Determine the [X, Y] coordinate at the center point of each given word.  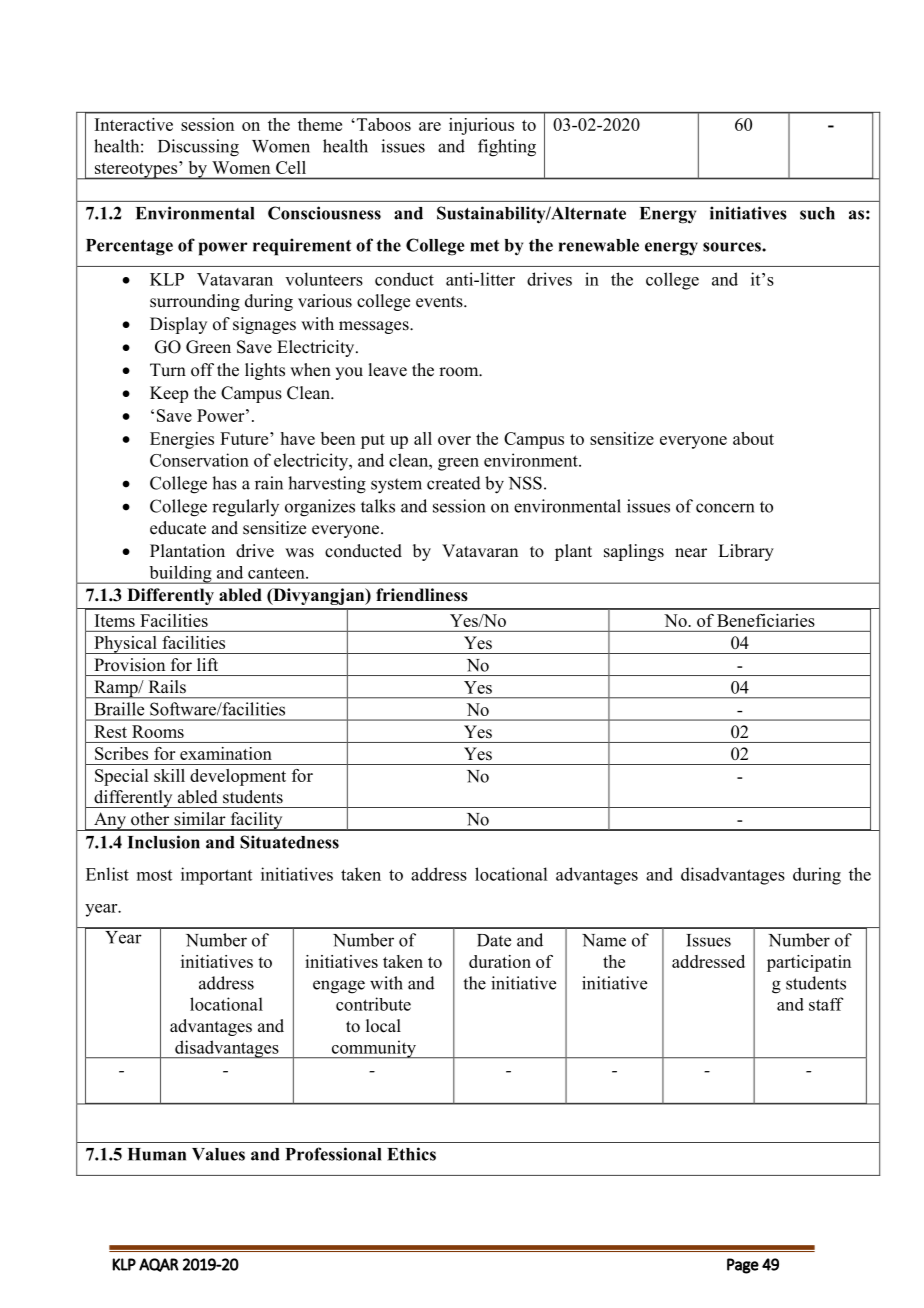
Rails [167, 686]
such [817, 213]
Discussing [198, 148]
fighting [507, 148]
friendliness [422, 595]
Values [218, 1154]
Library [746, 552]
